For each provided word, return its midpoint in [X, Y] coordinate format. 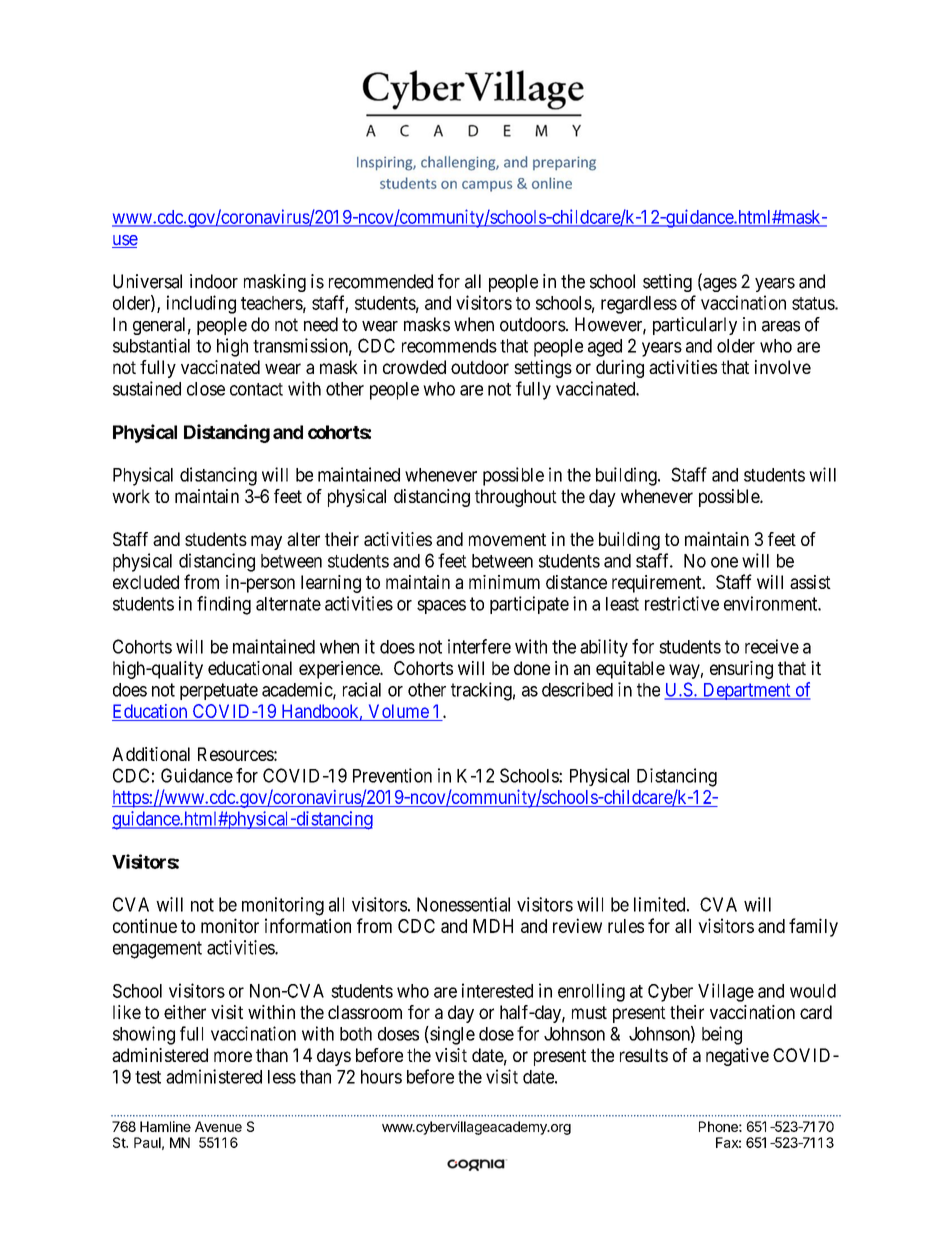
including [201, 304]
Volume [398, 712]
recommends [449, 346]
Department [746, 691]
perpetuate [219, 691]
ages [719, 285]
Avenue [218, 1126]
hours [381, 1077]
